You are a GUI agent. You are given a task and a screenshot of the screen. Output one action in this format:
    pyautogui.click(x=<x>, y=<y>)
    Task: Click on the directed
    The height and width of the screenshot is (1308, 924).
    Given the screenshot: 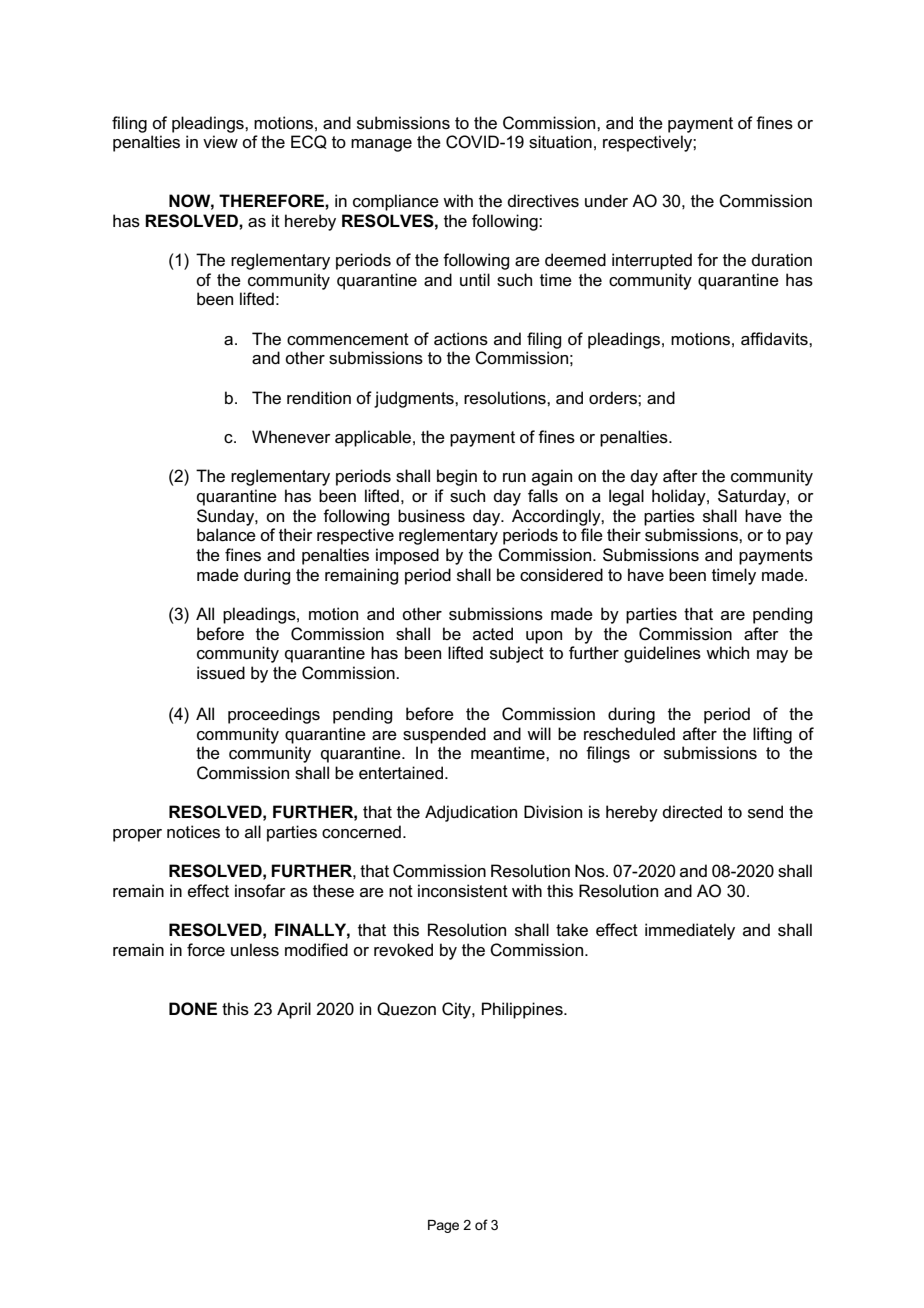 What is the action you would take?
    pyautogui.click(x=692, y=812)
